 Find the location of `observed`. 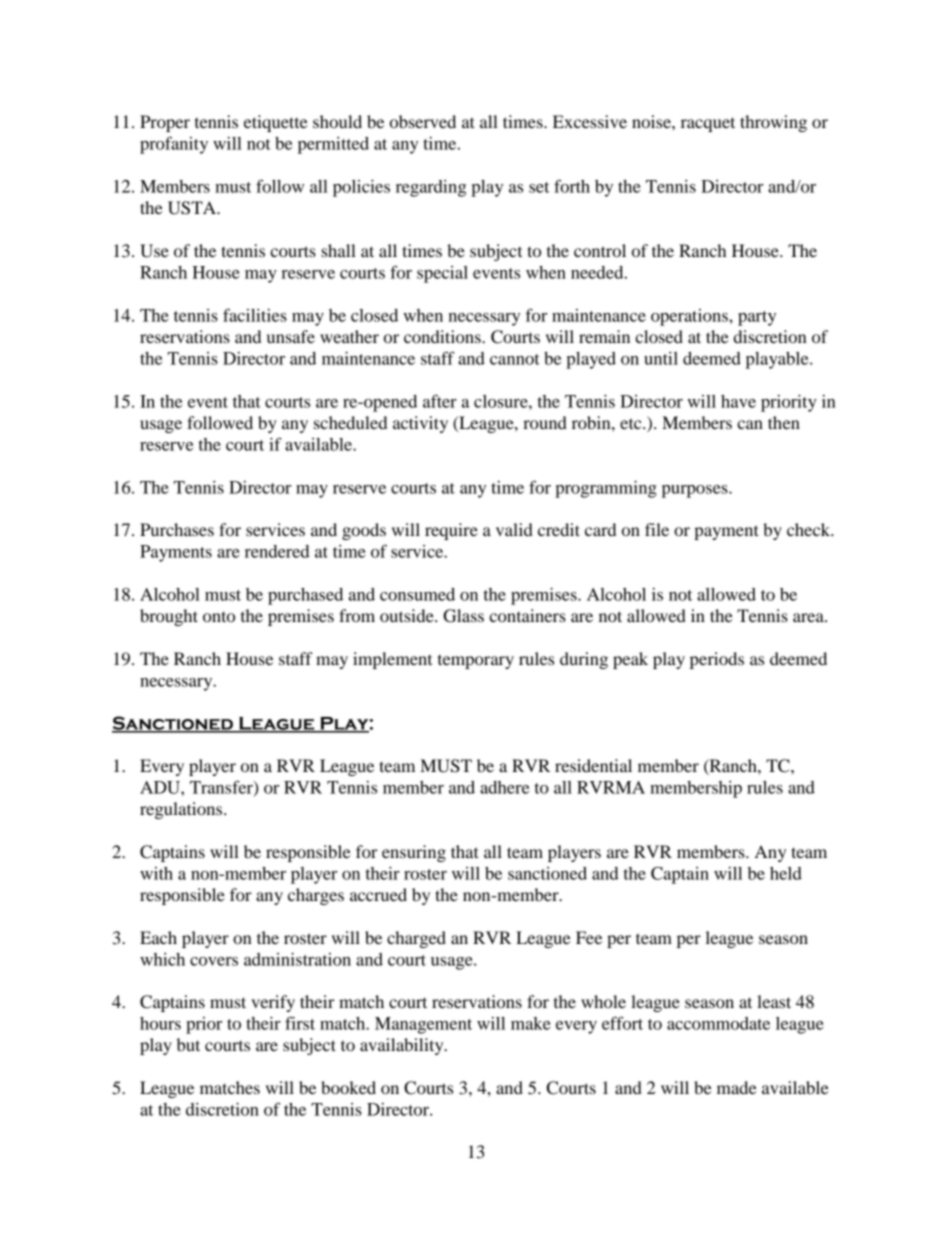

observed is located at coordinates (423, 121).
